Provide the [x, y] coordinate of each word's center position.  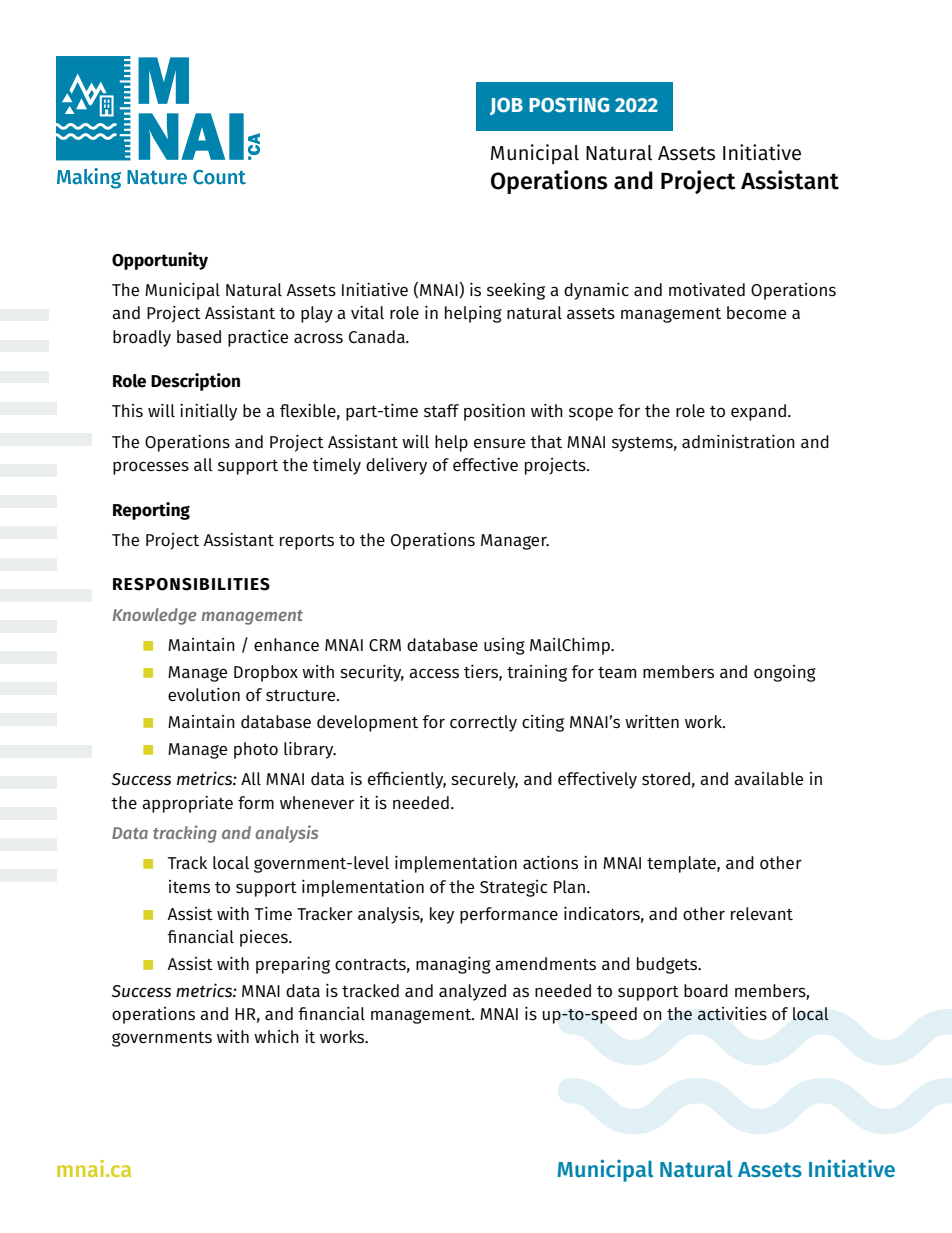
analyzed [472, 992]
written [652, 721]
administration [738, 441]
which [276, 1036]
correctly [483, 723]
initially [208, 412]
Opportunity [160, 261]
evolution [204, 694]
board [706, 990]
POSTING [569, 105]
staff [441, 410]
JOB [506, 106]
